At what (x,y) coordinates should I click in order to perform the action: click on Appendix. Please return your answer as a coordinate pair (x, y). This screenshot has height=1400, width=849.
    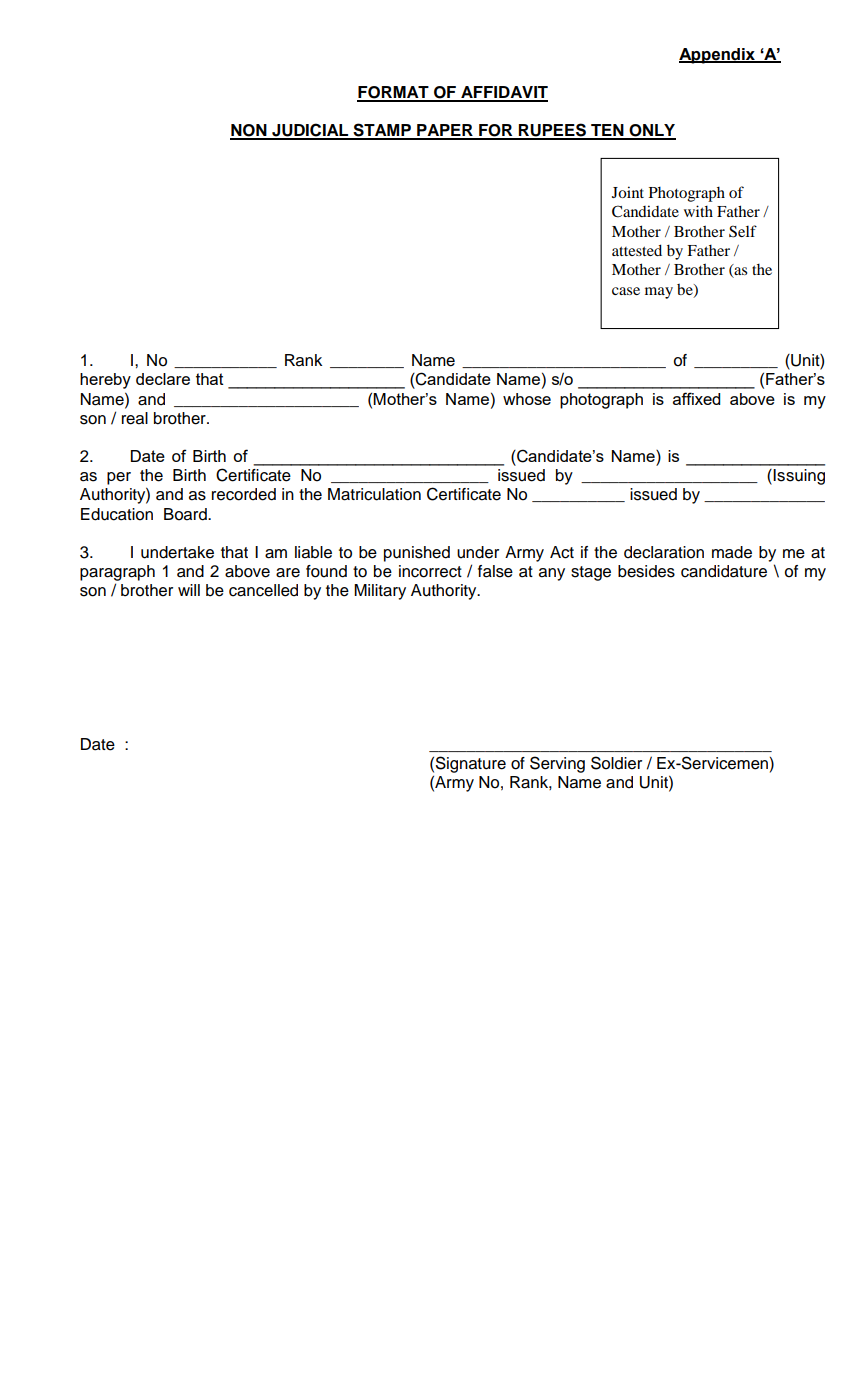
    Looking at the image, I should click on (718, 56).
